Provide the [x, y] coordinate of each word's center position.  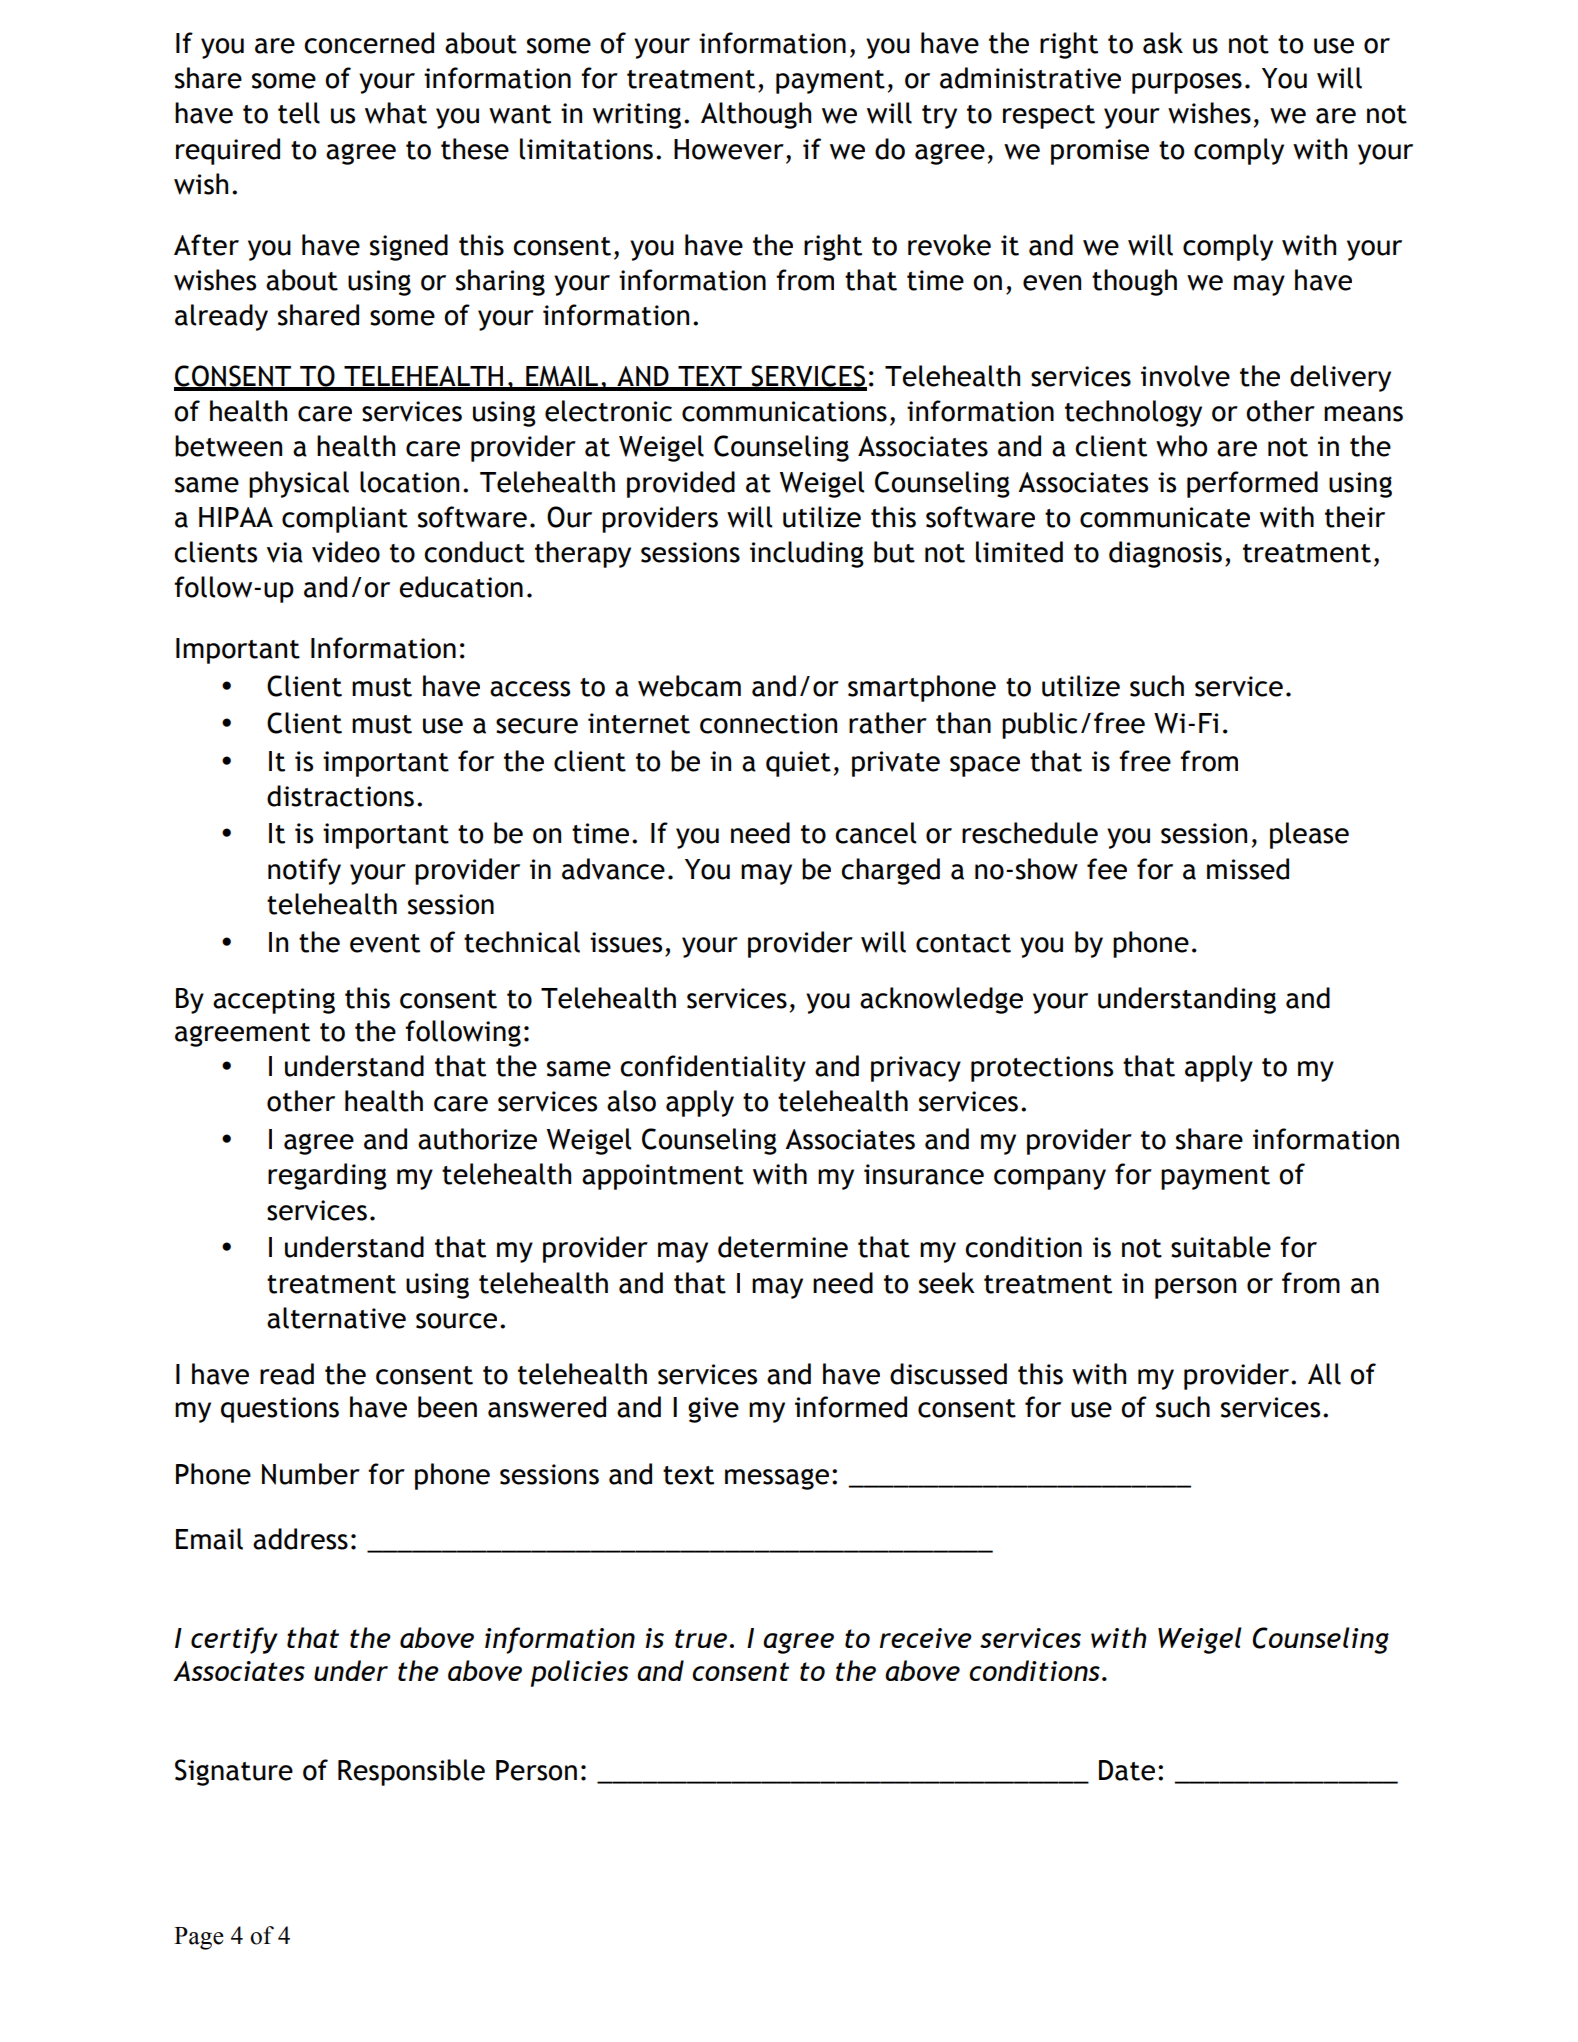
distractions [340, 796]
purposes [1187, 83]
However [729, 149]
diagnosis [1165, 554]
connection [768, 723]
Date [1127, 1770]
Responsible [411, 1772]
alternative [336, 1318]
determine [783, 1247]
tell [299, 113]
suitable [1221, 1247]
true [701, 1638]
